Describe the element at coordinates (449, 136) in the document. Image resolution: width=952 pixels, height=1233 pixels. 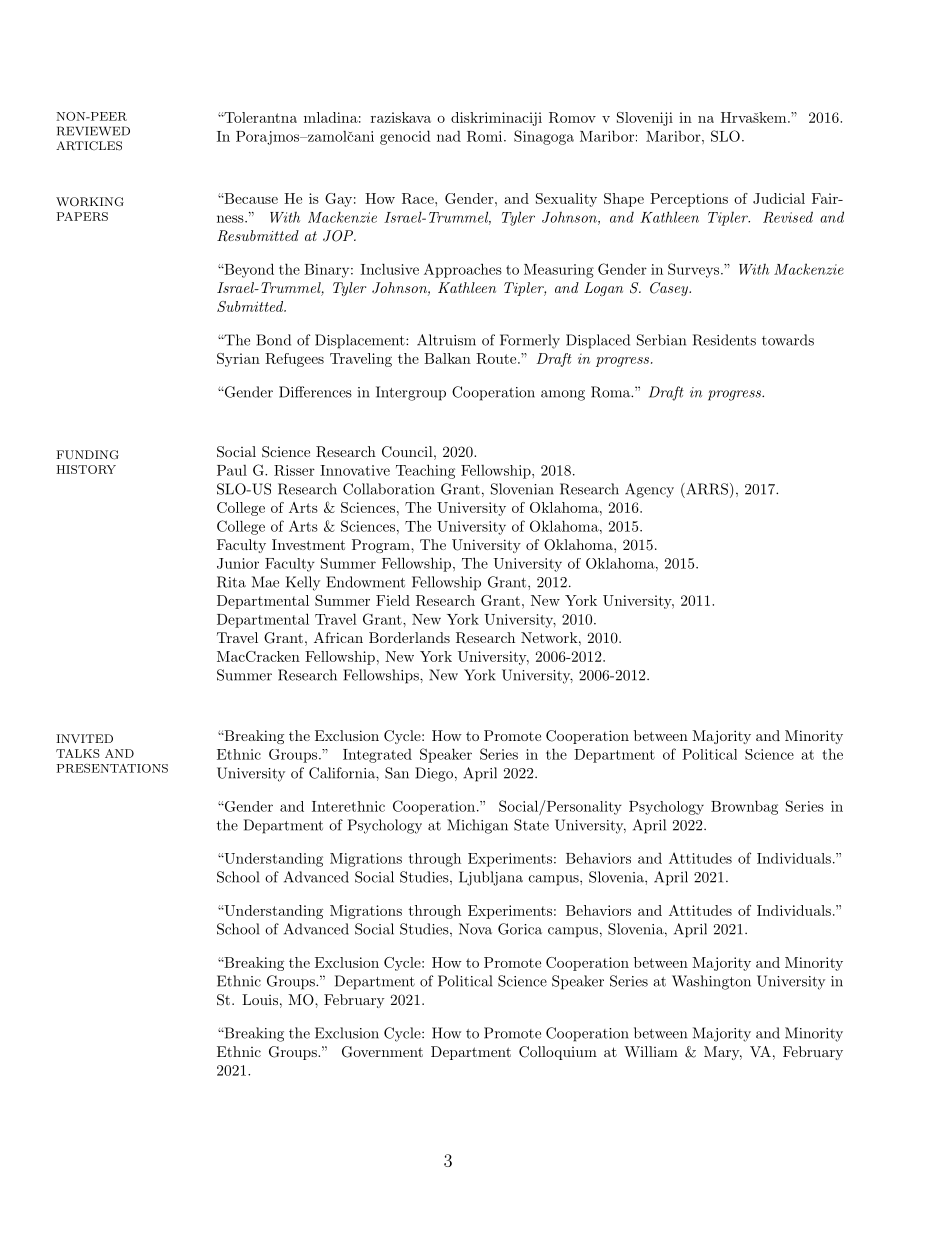
I see `nad` at that location.
